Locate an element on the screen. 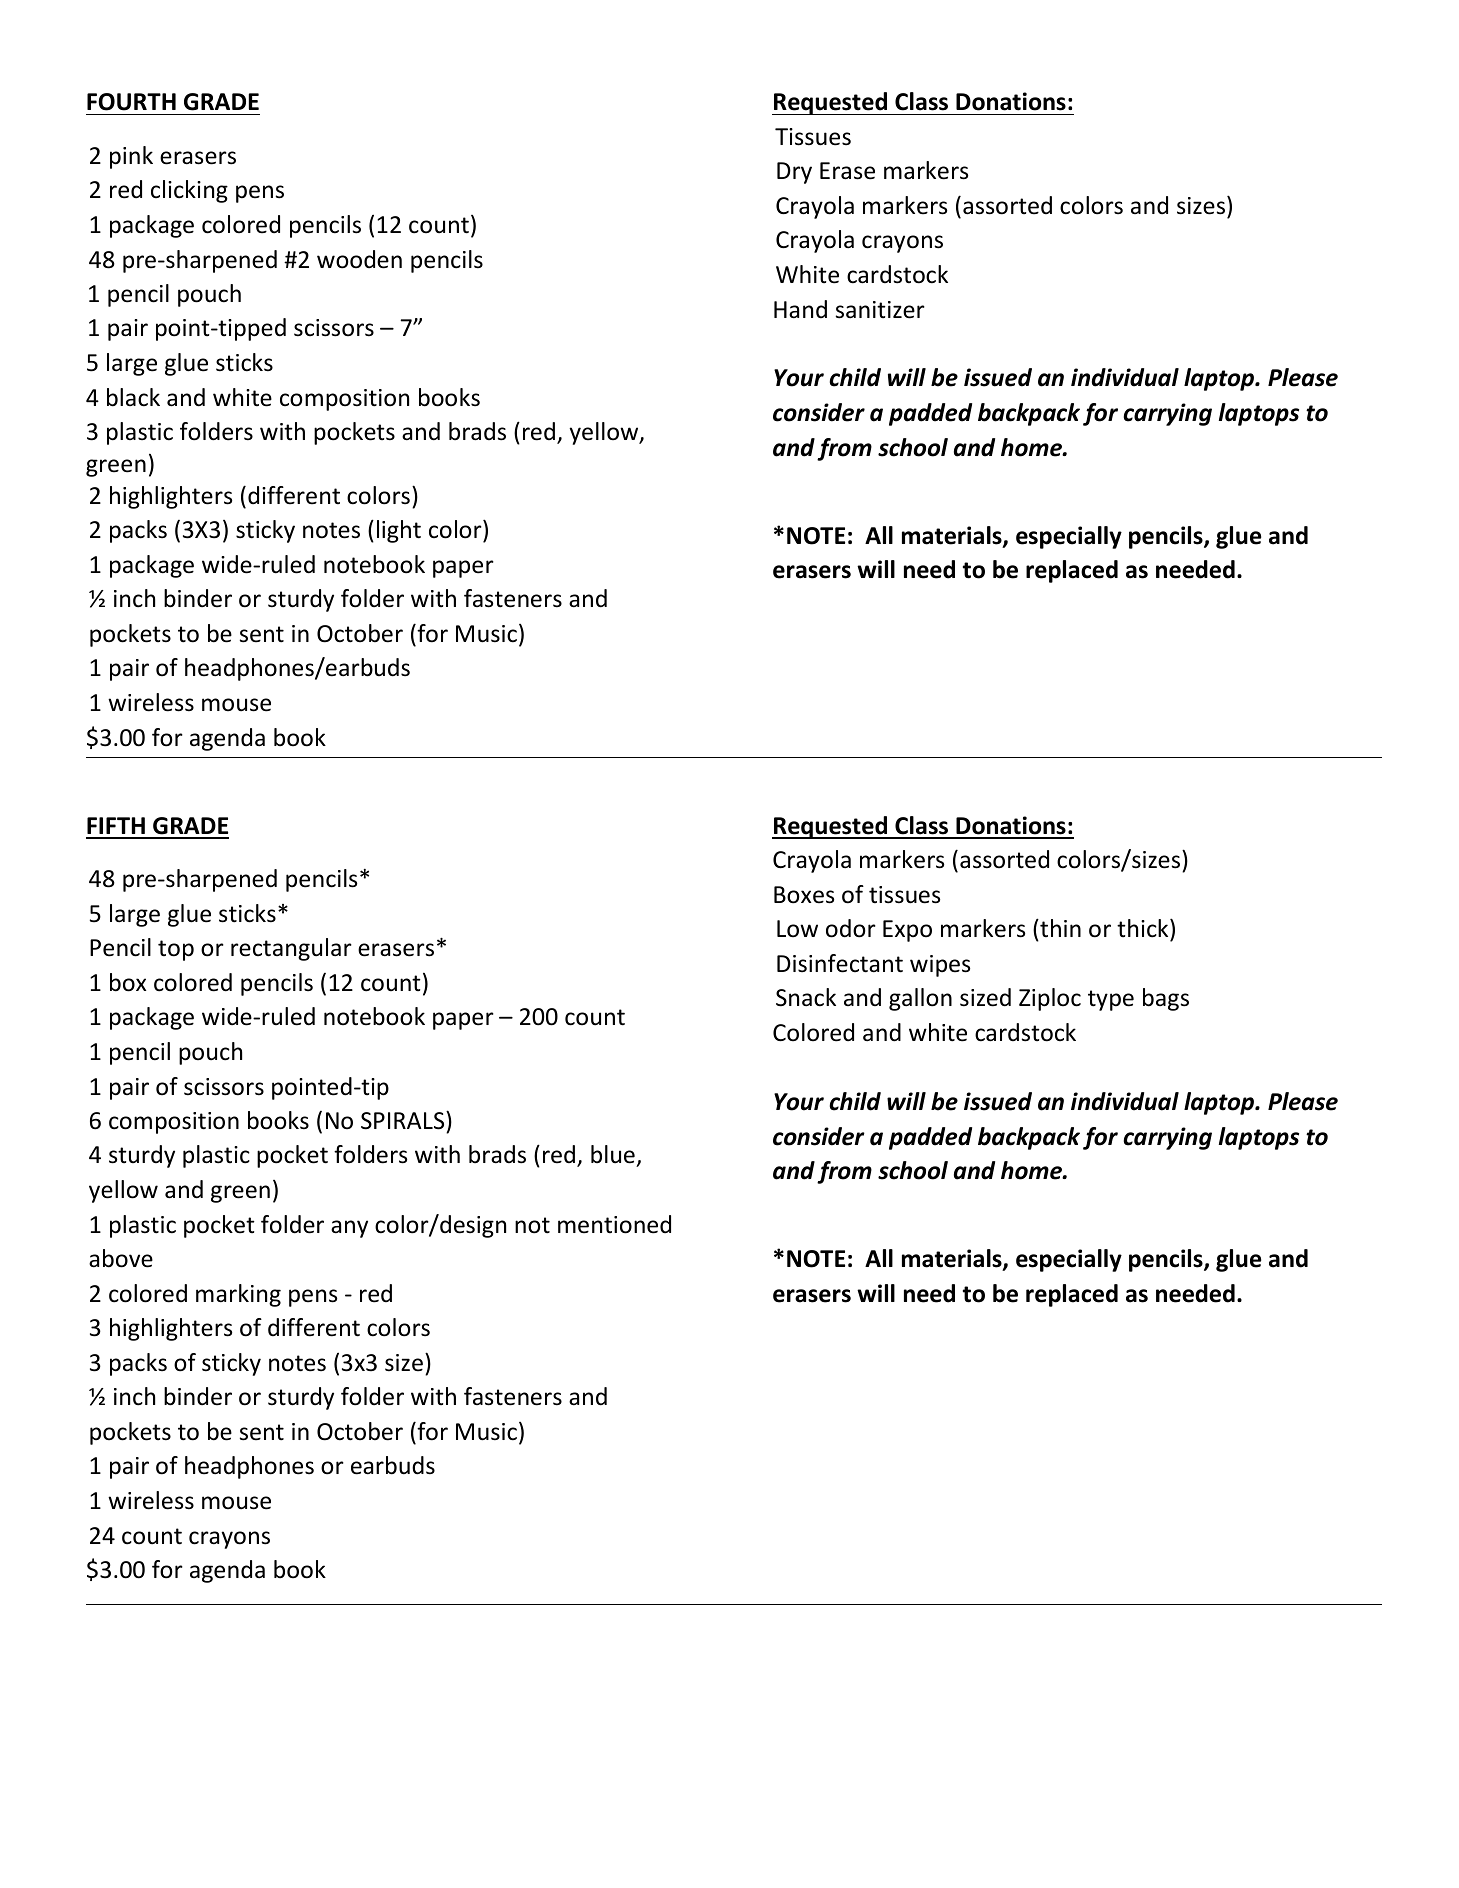  mentioned is located at coordinates (614, 1224).
